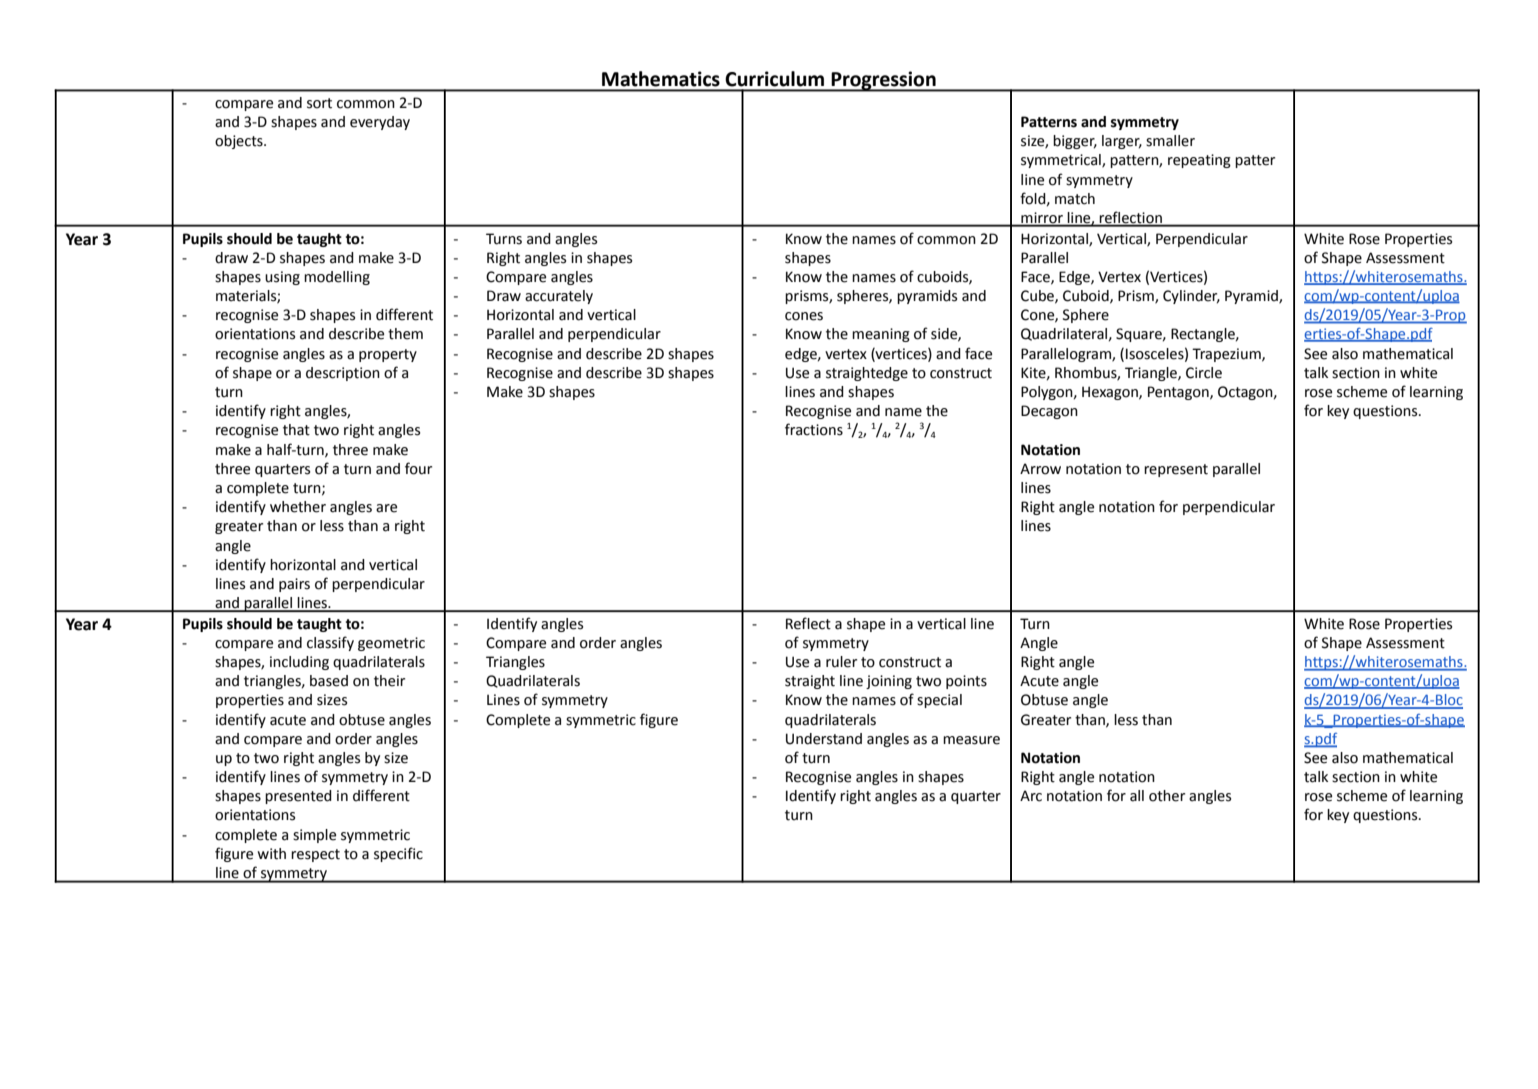 This page has width=1538, height=1089. I want to click on simple, so click(314, 836).
